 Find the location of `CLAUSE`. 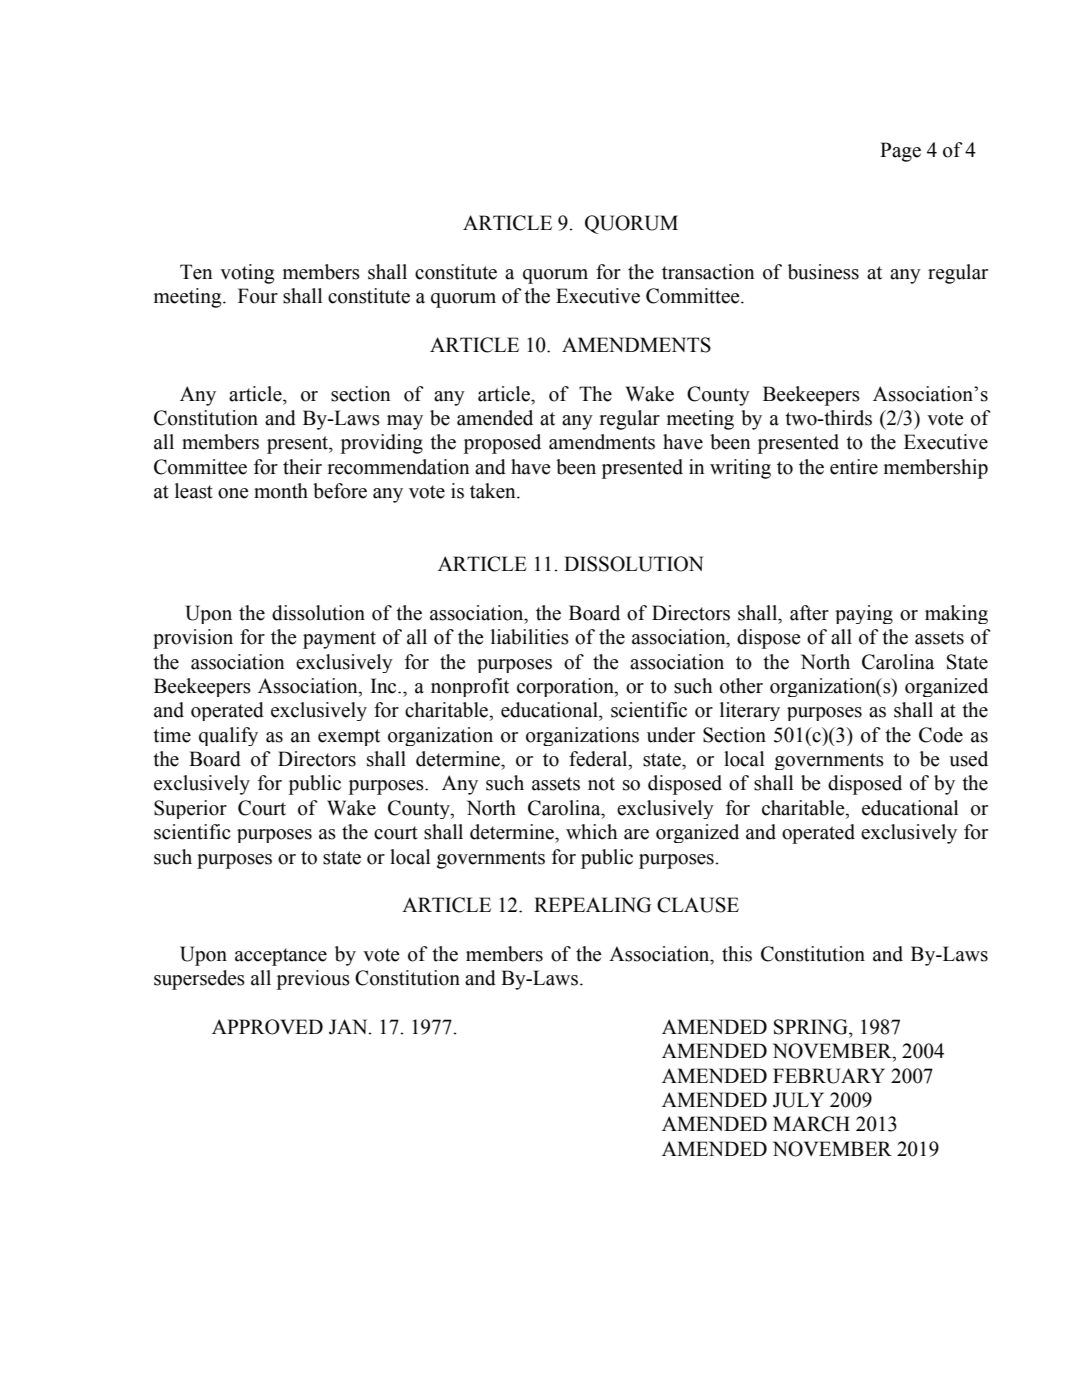

CLAUSE is located at coordinates (698, 905).
